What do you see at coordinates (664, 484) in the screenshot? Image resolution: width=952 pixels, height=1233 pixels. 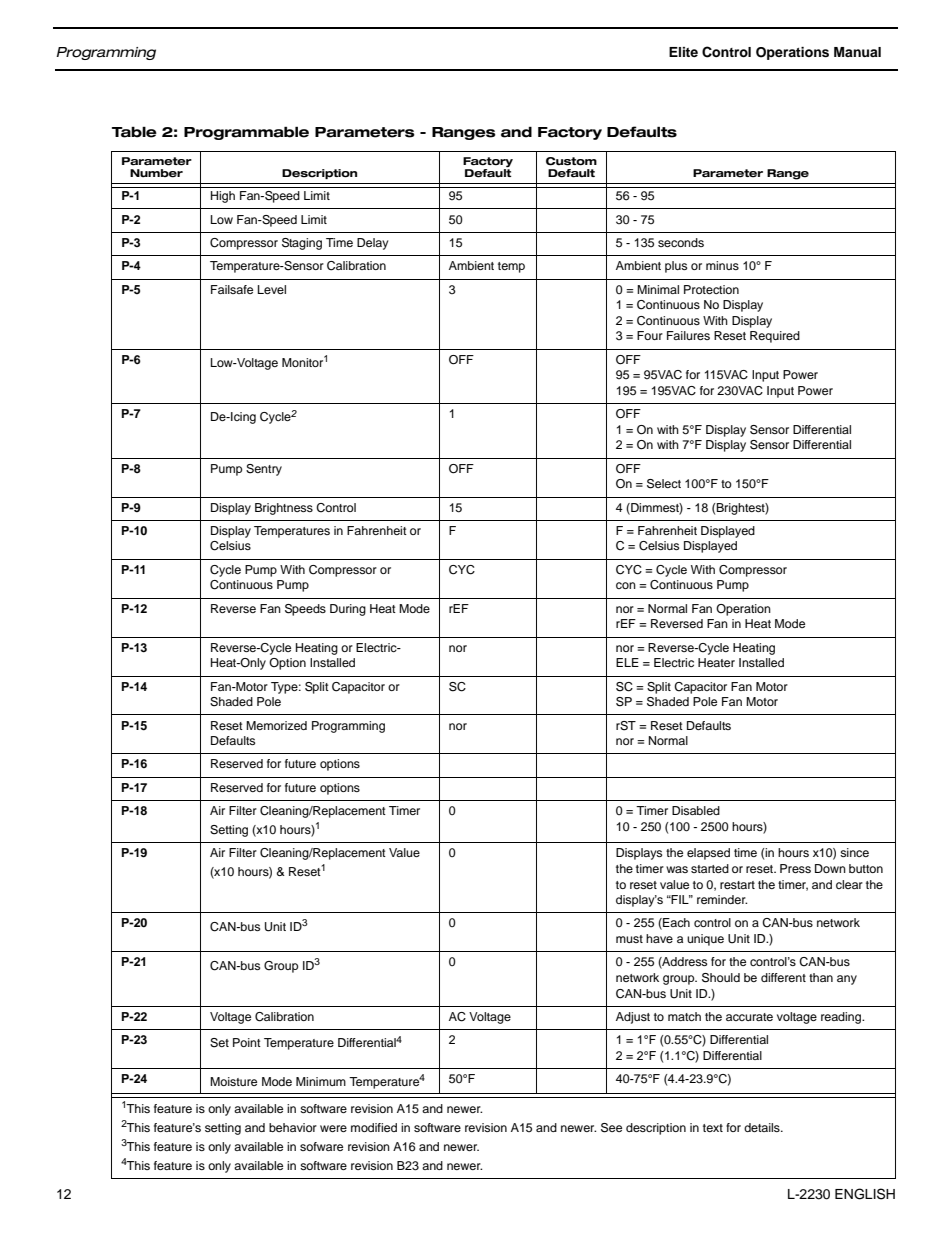 I see `Select` at bounding box center [664, 484].
